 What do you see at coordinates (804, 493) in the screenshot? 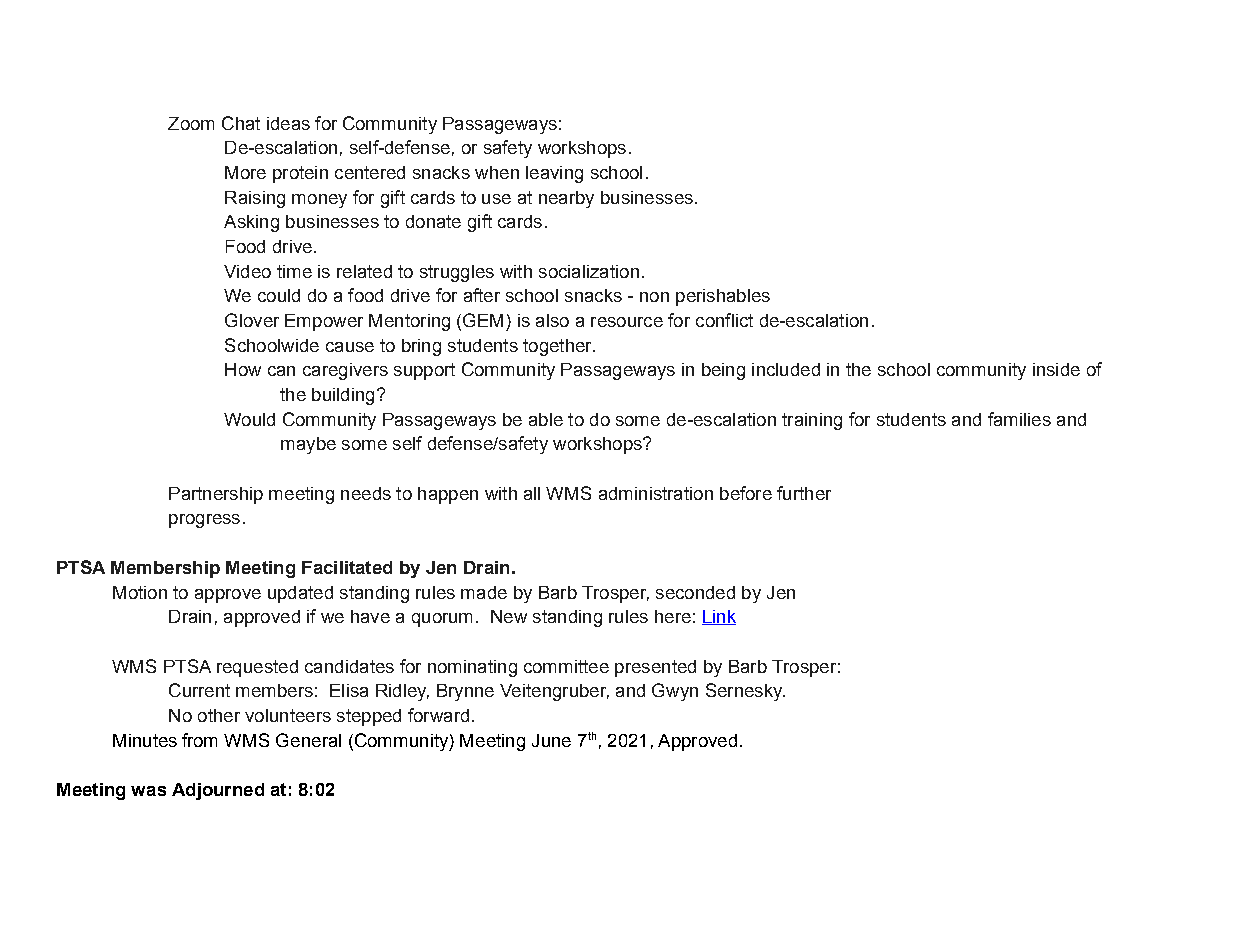
I see `further` at bounding box center [804, 493].
